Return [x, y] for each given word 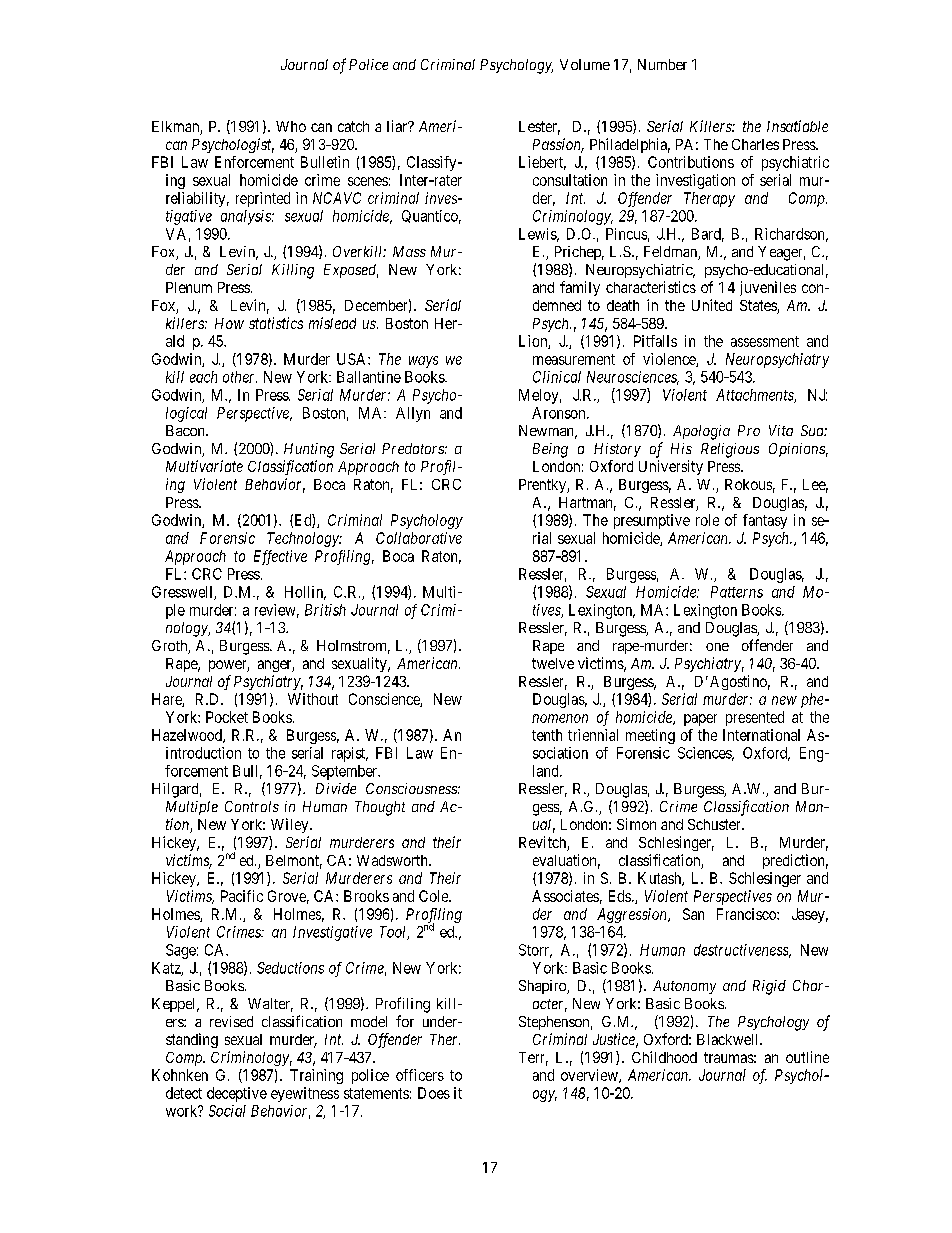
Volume [585, 64]
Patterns [737, 592]
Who [291, 126]
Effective [280, 557]
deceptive [237, 1094]
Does [434, 1093]
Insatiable [797, 126]
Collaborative [419, 538]
